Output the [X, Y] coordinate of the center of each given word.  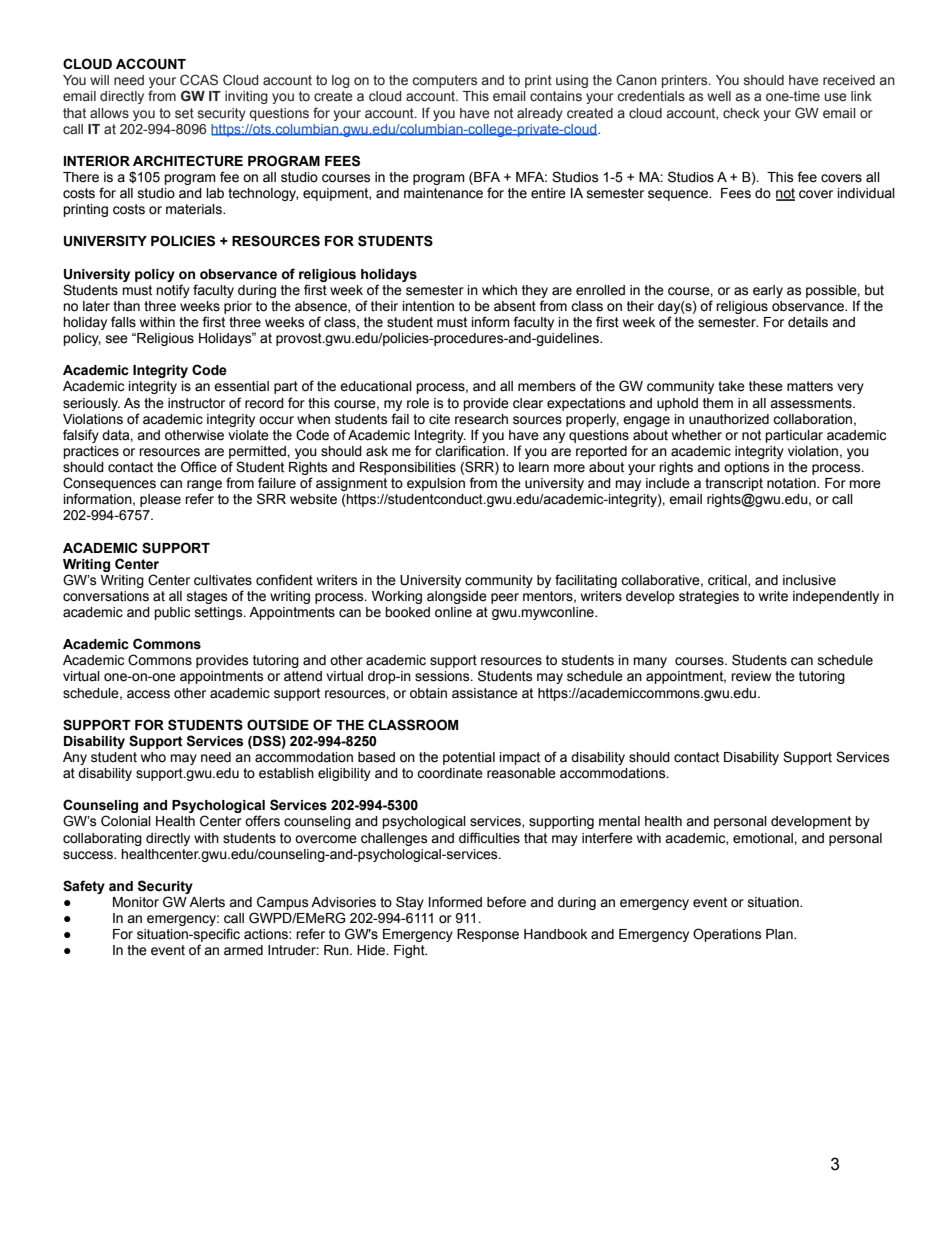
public [172, 613]
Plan [780, 934]
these [766, 386]
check [741, 113]
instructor [196, 403]
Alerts [207, 902]
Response [488, 935]
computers [444, 81]
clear [528, 403]
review [751, 676]
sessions [443, 676]
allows [109, 113]
